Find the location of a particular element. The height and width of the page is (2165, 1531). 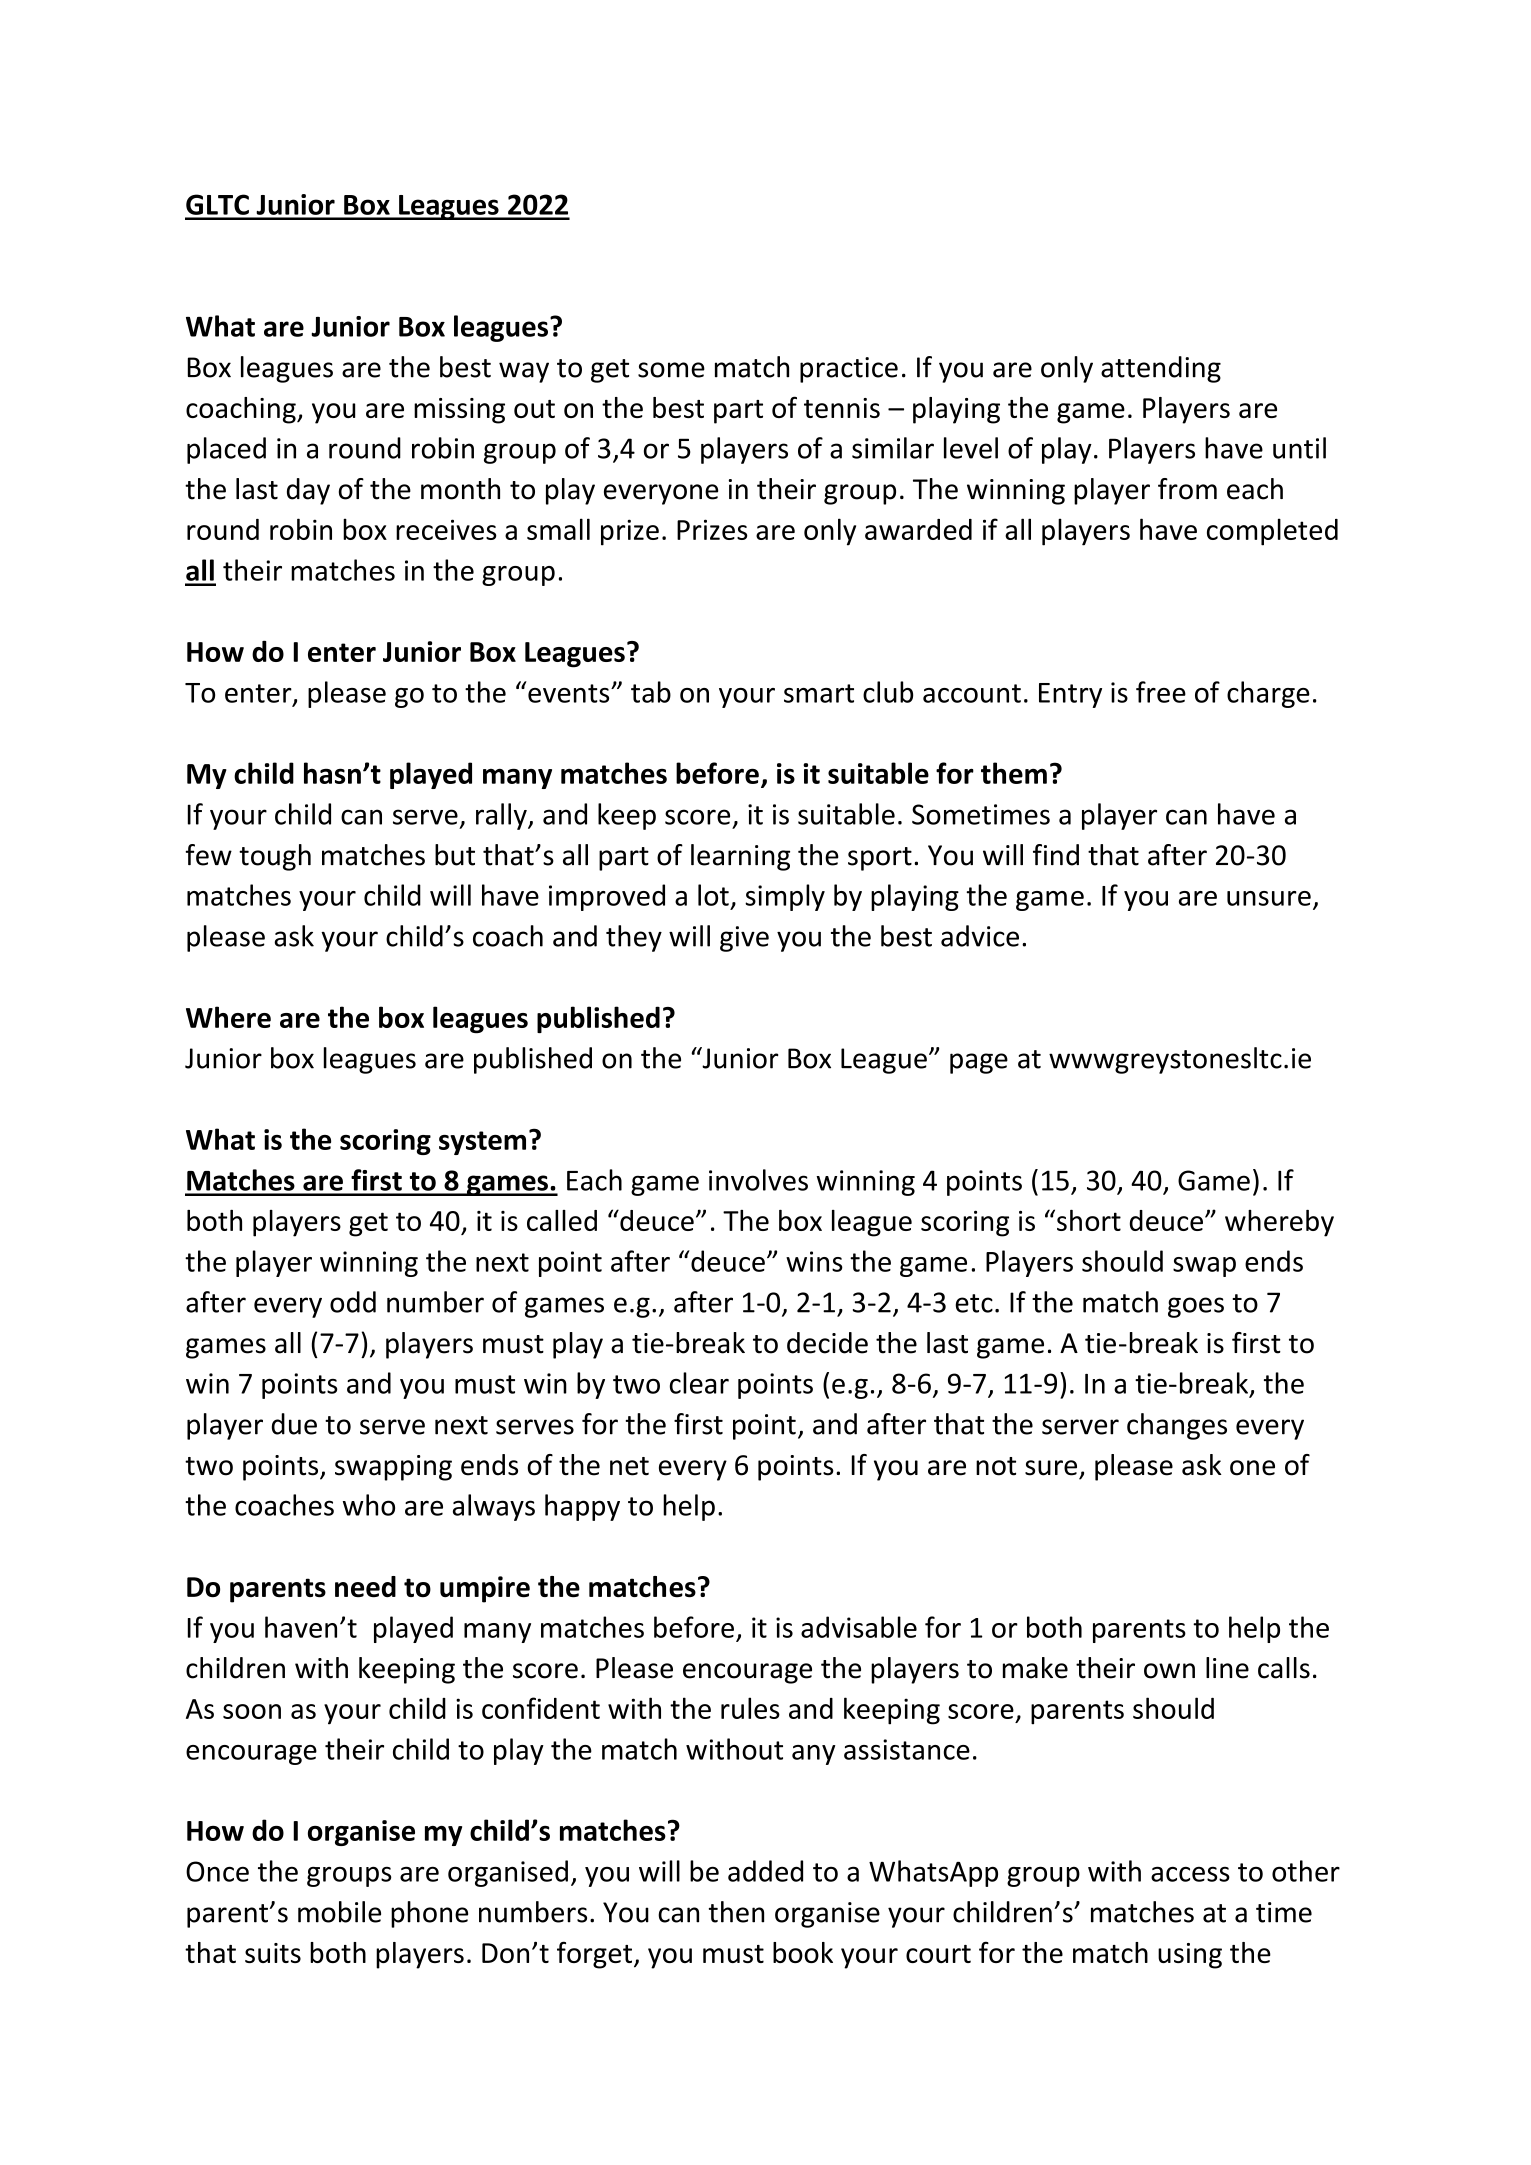

free is located at coordinates (1161, 692).
